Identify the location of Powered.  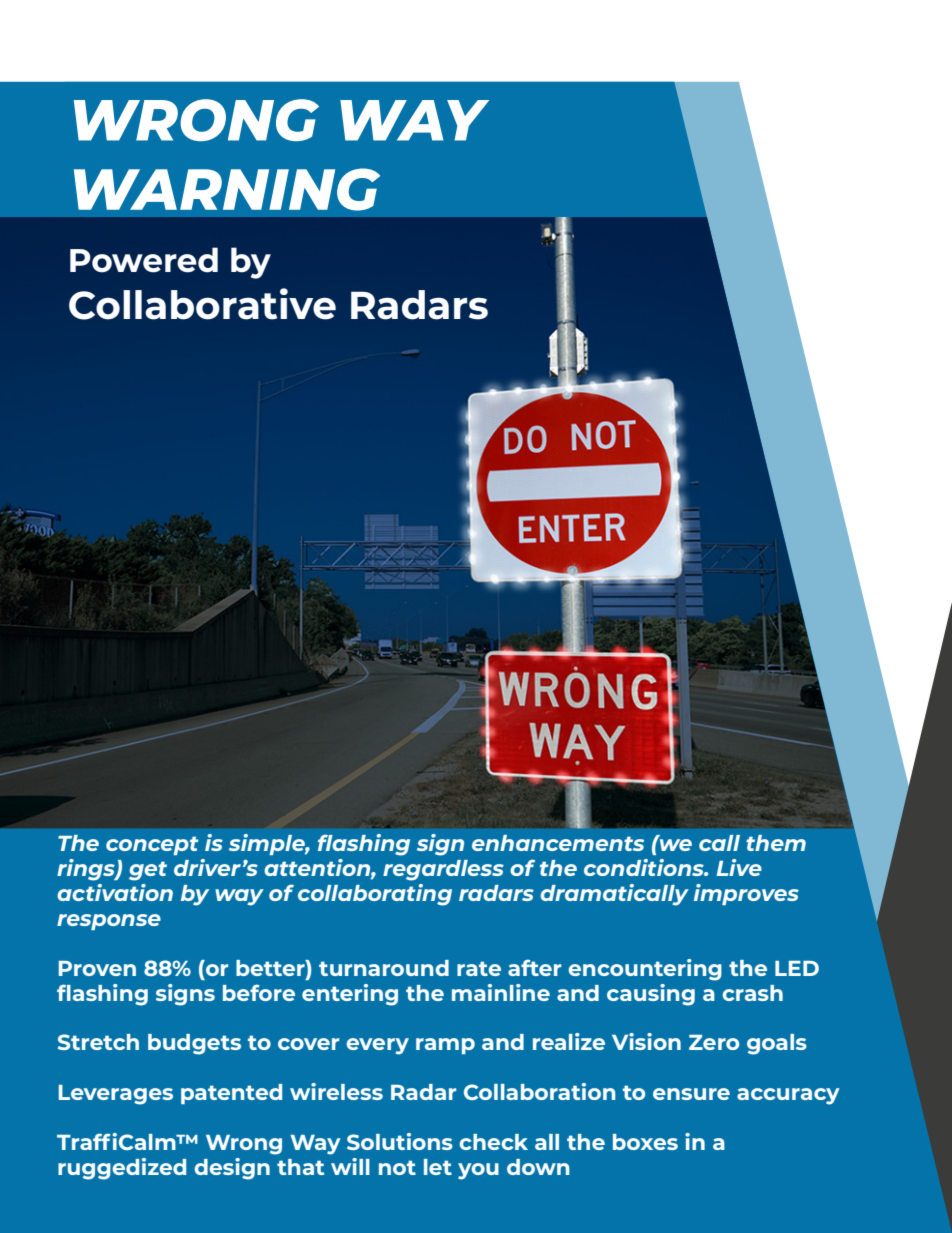
(144, 260).
